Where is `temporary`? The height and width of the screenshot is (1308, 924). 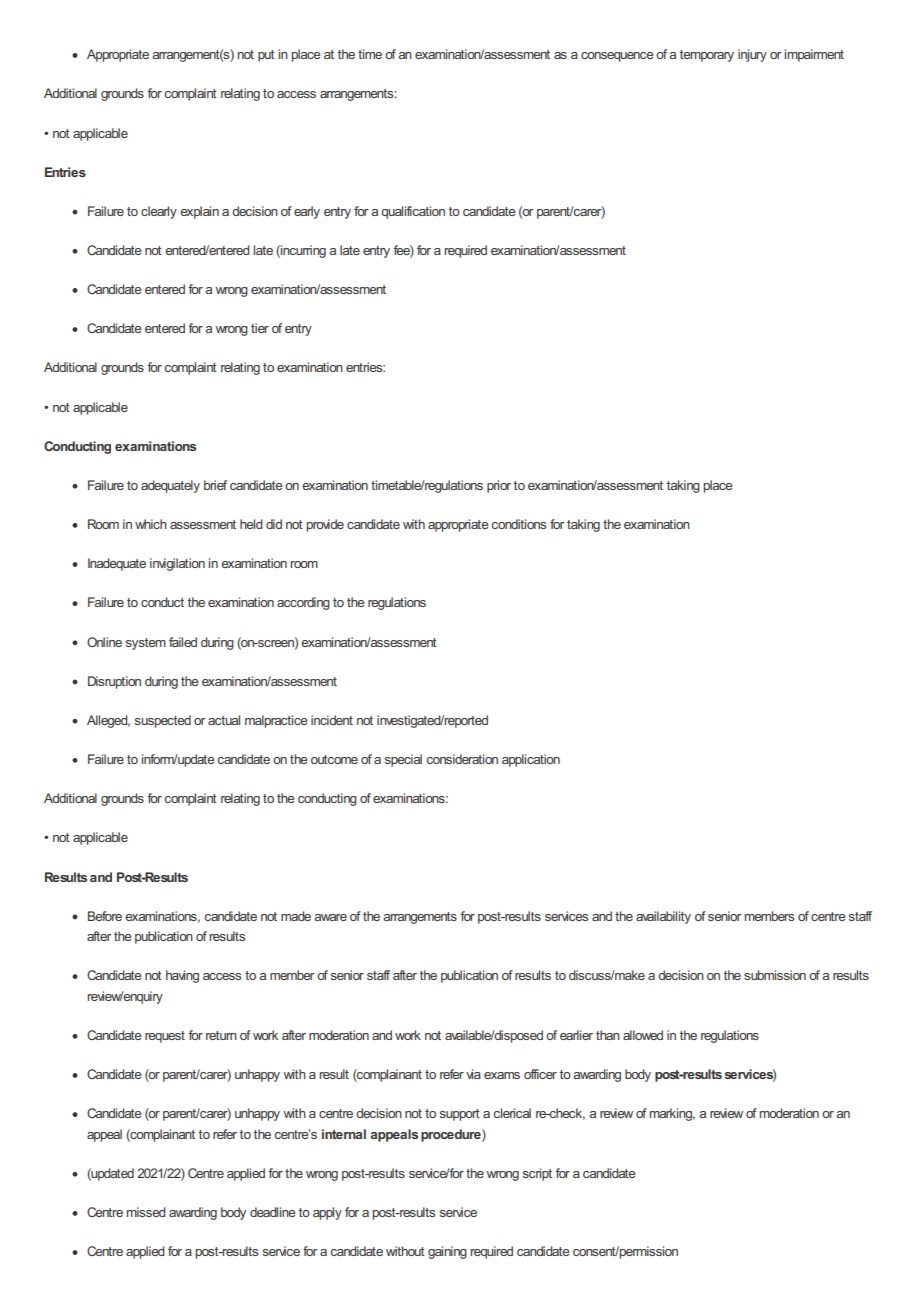 temporary is located at coordinates (707, 56).
